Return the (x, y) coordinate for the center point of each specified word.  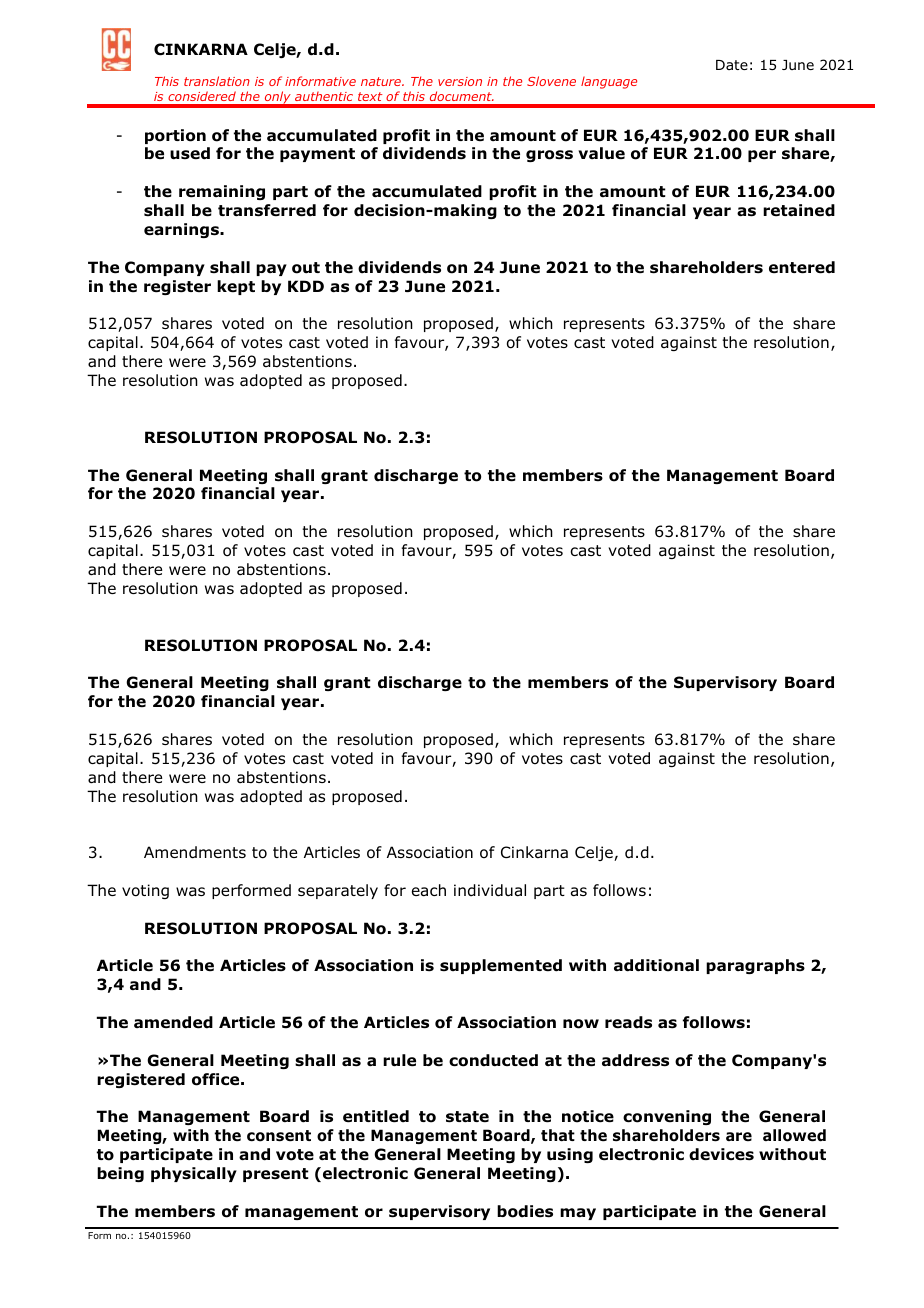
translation (217, 81)
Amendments (195, 852)
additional (656, 965)
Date (732, 65)
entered (802, 267)
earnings (182, 230)
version (460, 81)
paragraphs (755, 966)
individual (490, 890)
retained (799, 210)
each (429, 890)
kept (236, 287)
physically (194, 1174)
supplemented (501, 966)
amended (173, 1022)
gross (549, 156)
